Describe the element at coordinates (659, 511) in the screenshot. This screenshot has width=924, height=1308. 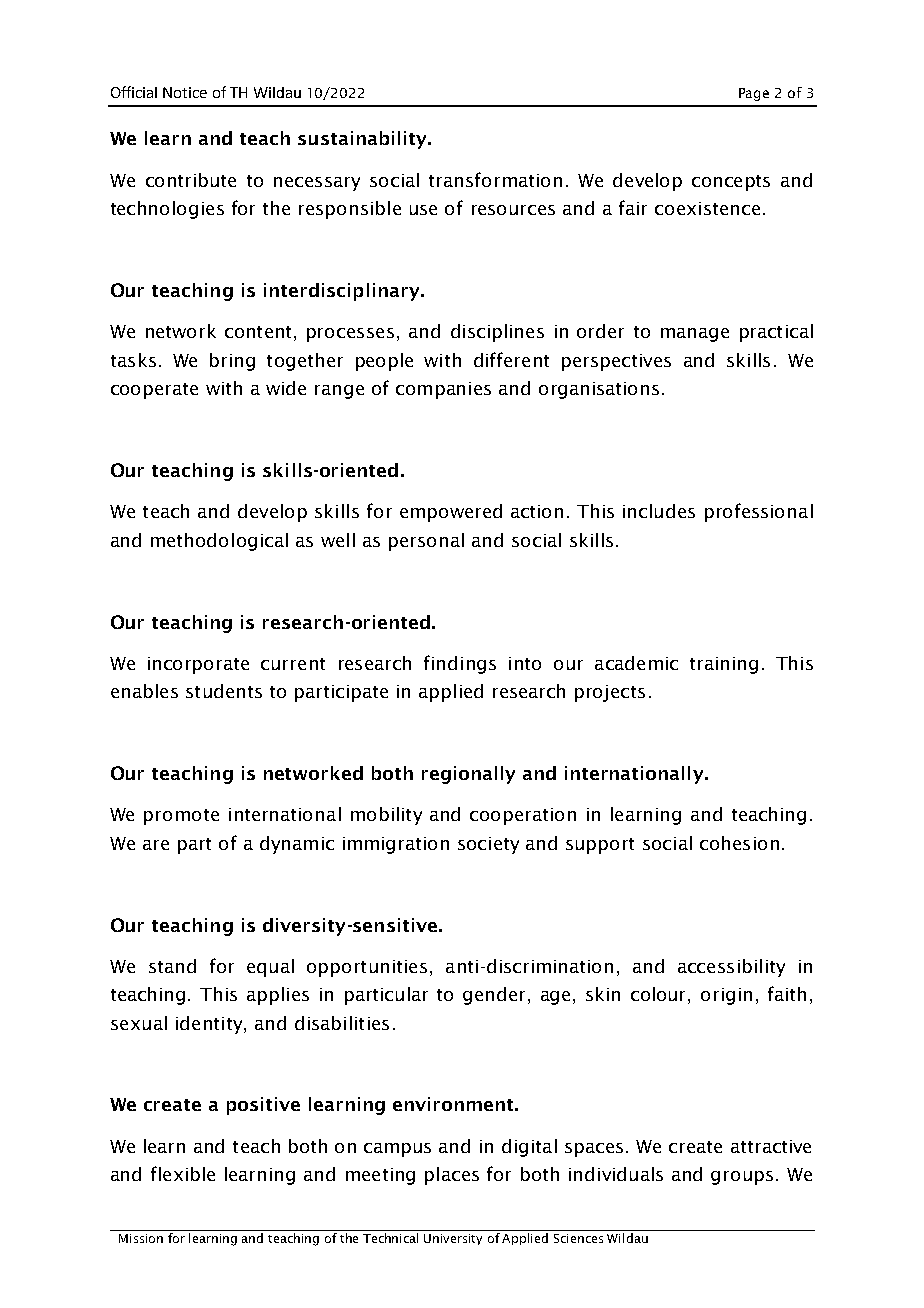
I see `includes` at that location.
